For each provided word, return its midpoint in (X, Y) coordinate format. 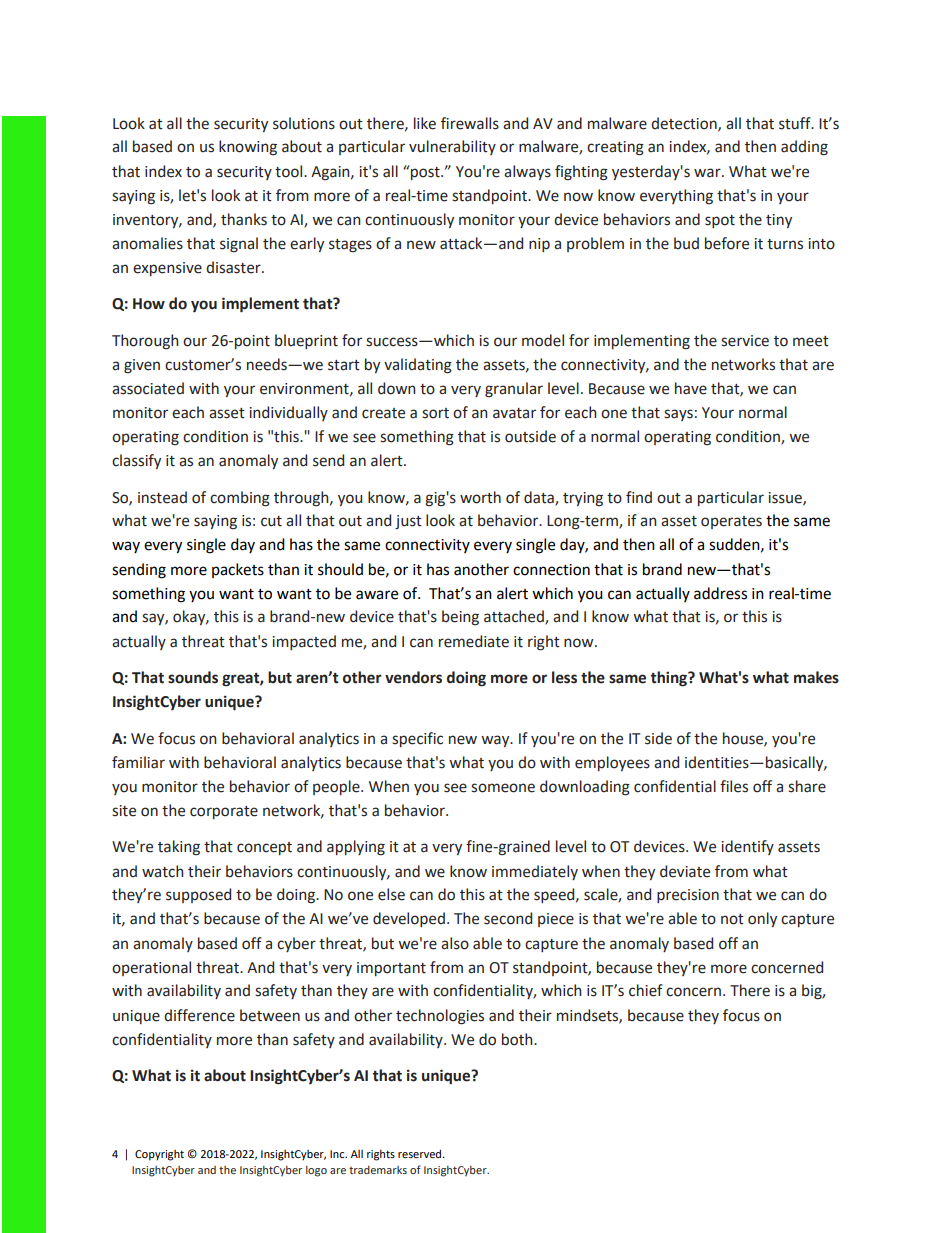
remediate (474, 641)
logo (316, 1171)
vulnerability (452, 147)
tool (290, 171)
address (720, 593)
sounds (193, 677)
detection (685, 124)
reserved (421, 1153)
